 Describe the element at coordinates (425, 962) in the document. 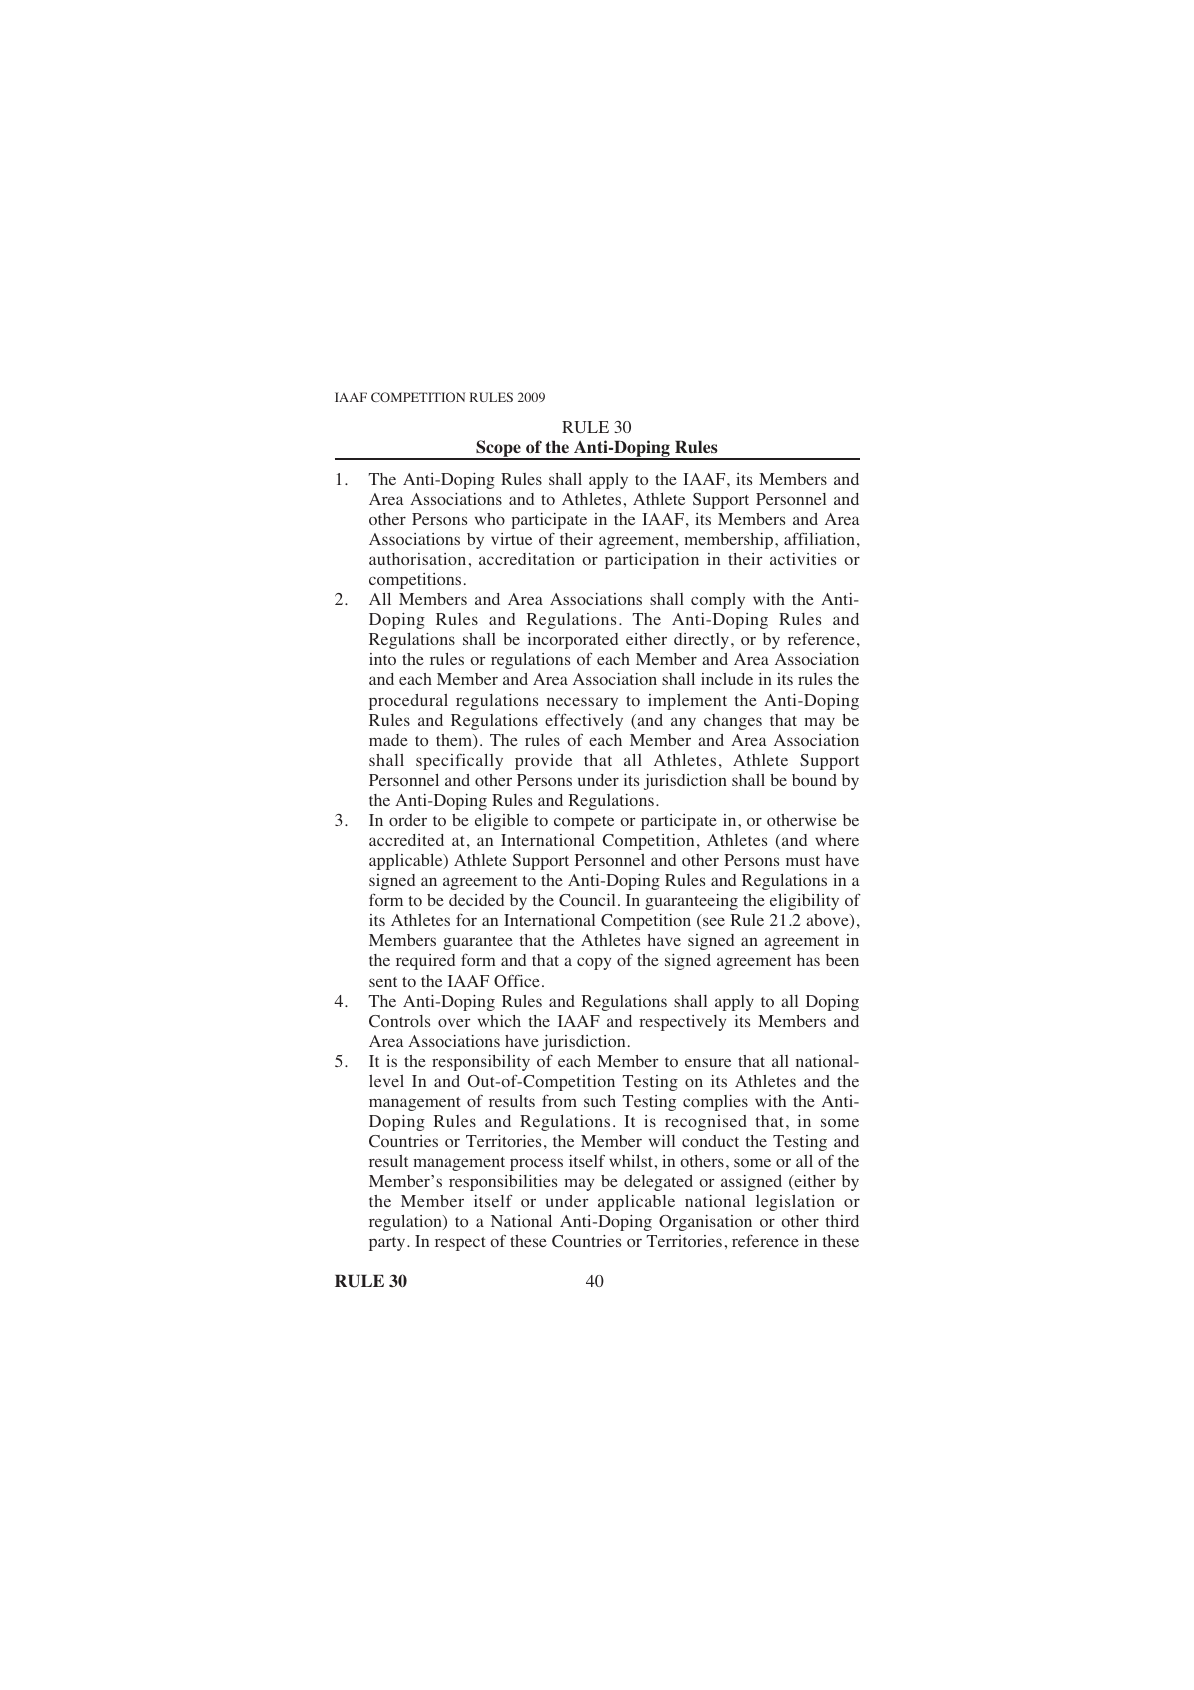

I see `required` at that location.
